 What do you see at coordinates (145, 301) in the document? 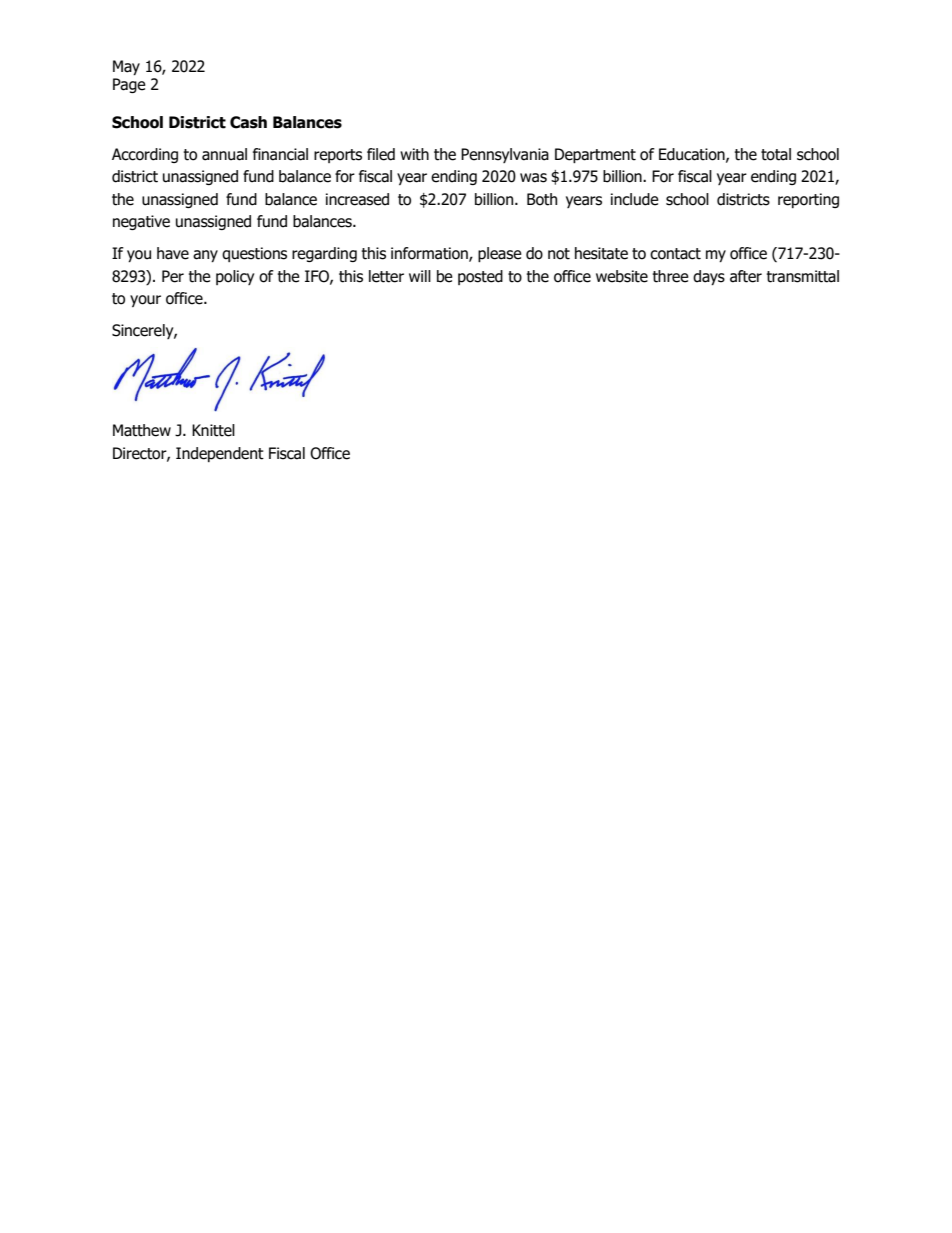
I see `your` at bounding box center [145, 301].
